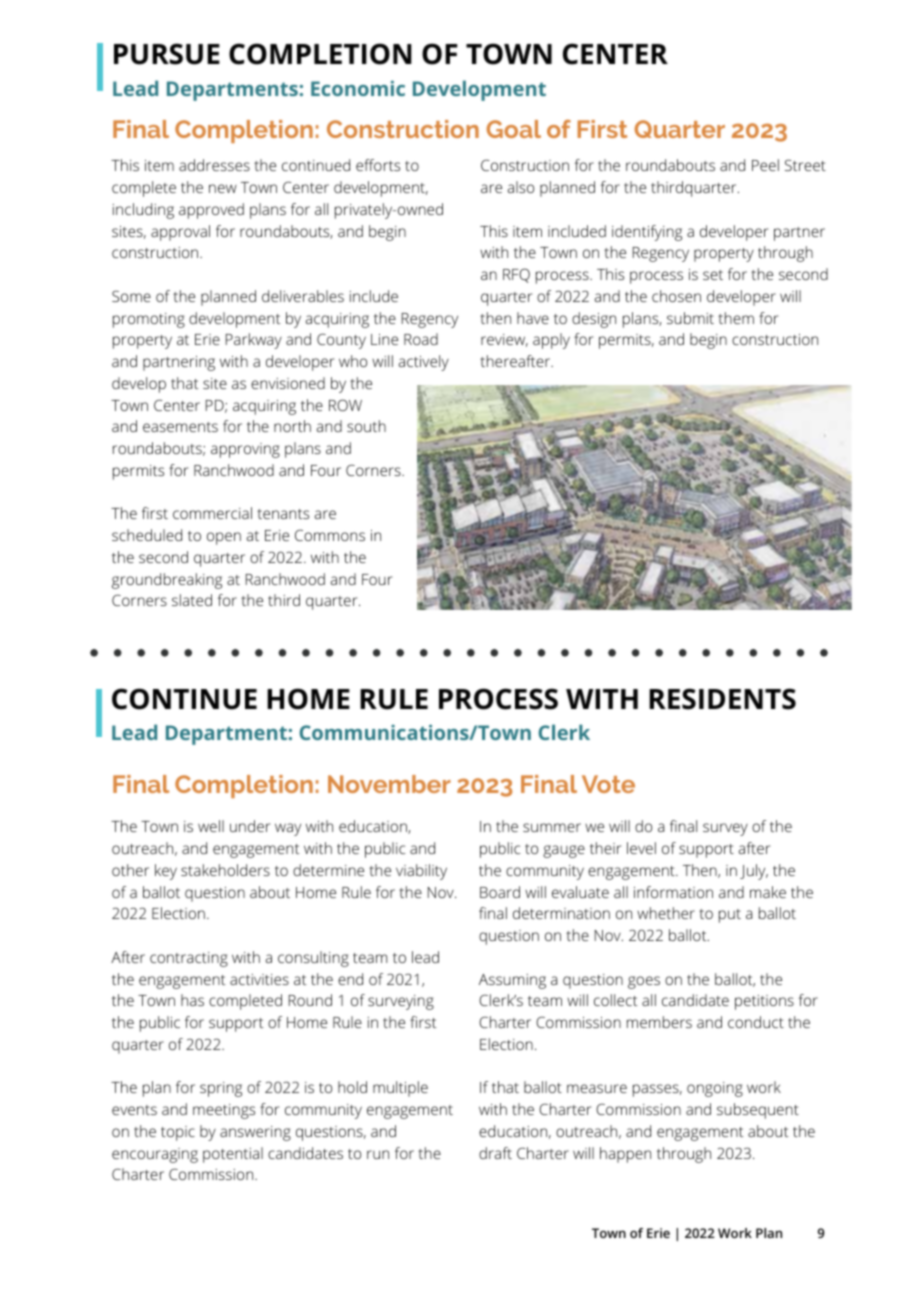 The width and height of the screenshot is (924, 1308). Describe the element at coordinates (758, 1111) in the screenshot. I see `subsequent` at that location.
